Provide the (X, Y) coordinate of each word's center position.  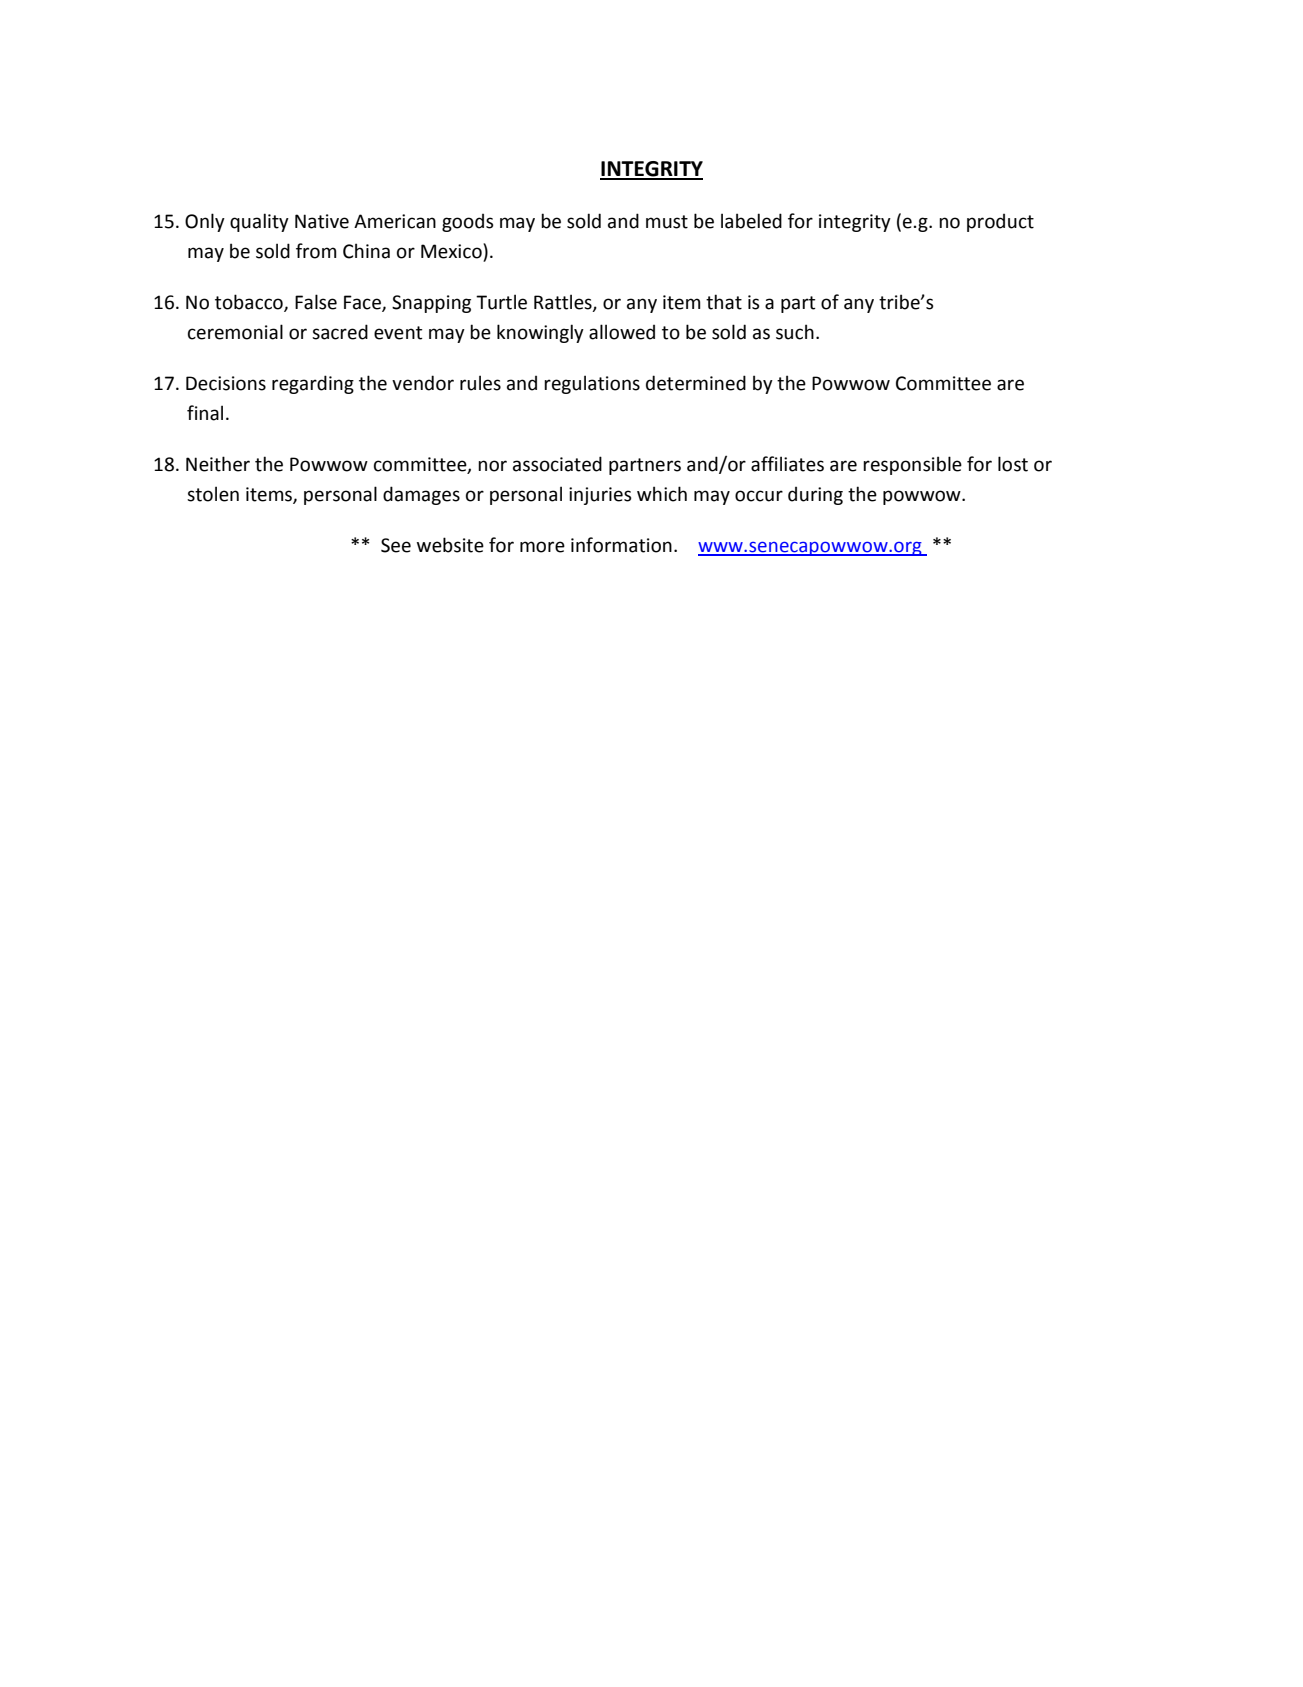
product (1000, 223)
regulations (592, 384)
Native (322, 221)
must (667, 222)
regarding (313, 384)
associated (557, 464)
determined (696, 383)
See (396, 545)
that (724, 302)
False (316, 302)
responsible (912, 465)
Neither (218, 464)
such (795, 332)
